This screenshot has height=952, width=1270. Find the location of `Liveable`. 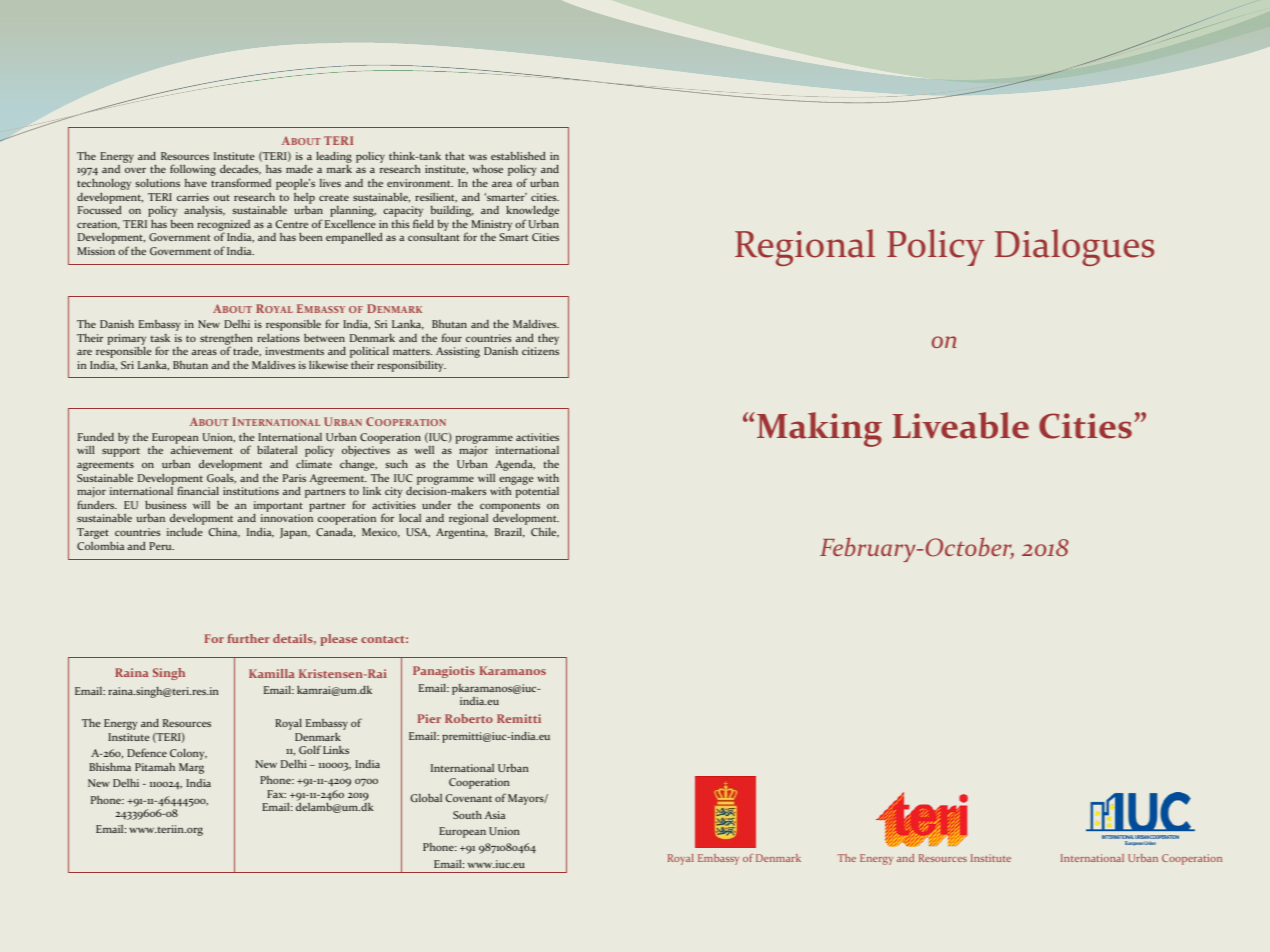

Liveable is located at coordinates (961, 425).
